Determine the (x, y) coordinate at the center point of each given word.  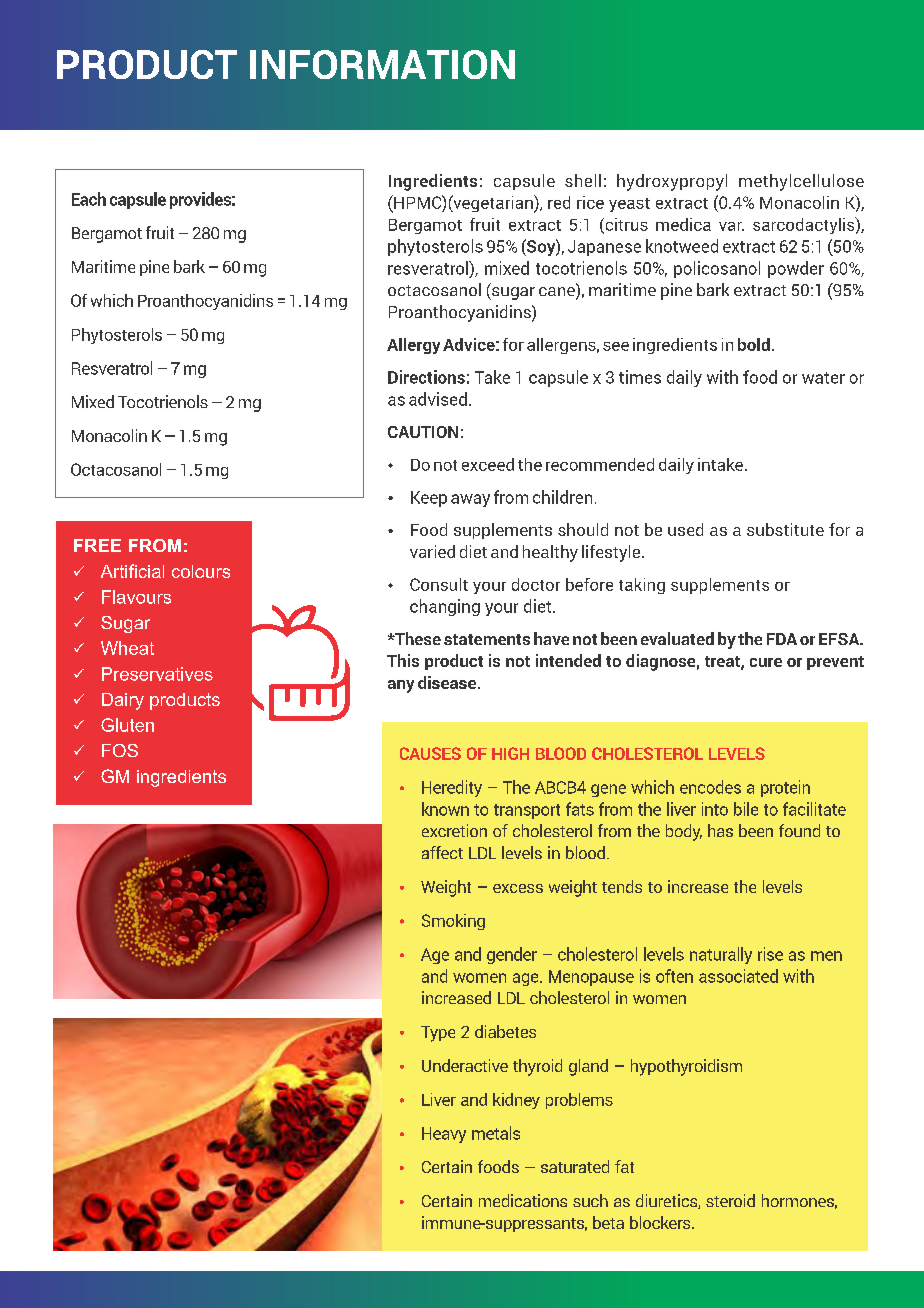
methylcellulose (801, 182)
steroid (730, 1200)
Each (89, 199)
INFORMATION (382, 64)
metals (496, 1133)
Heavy (444, 1135)
